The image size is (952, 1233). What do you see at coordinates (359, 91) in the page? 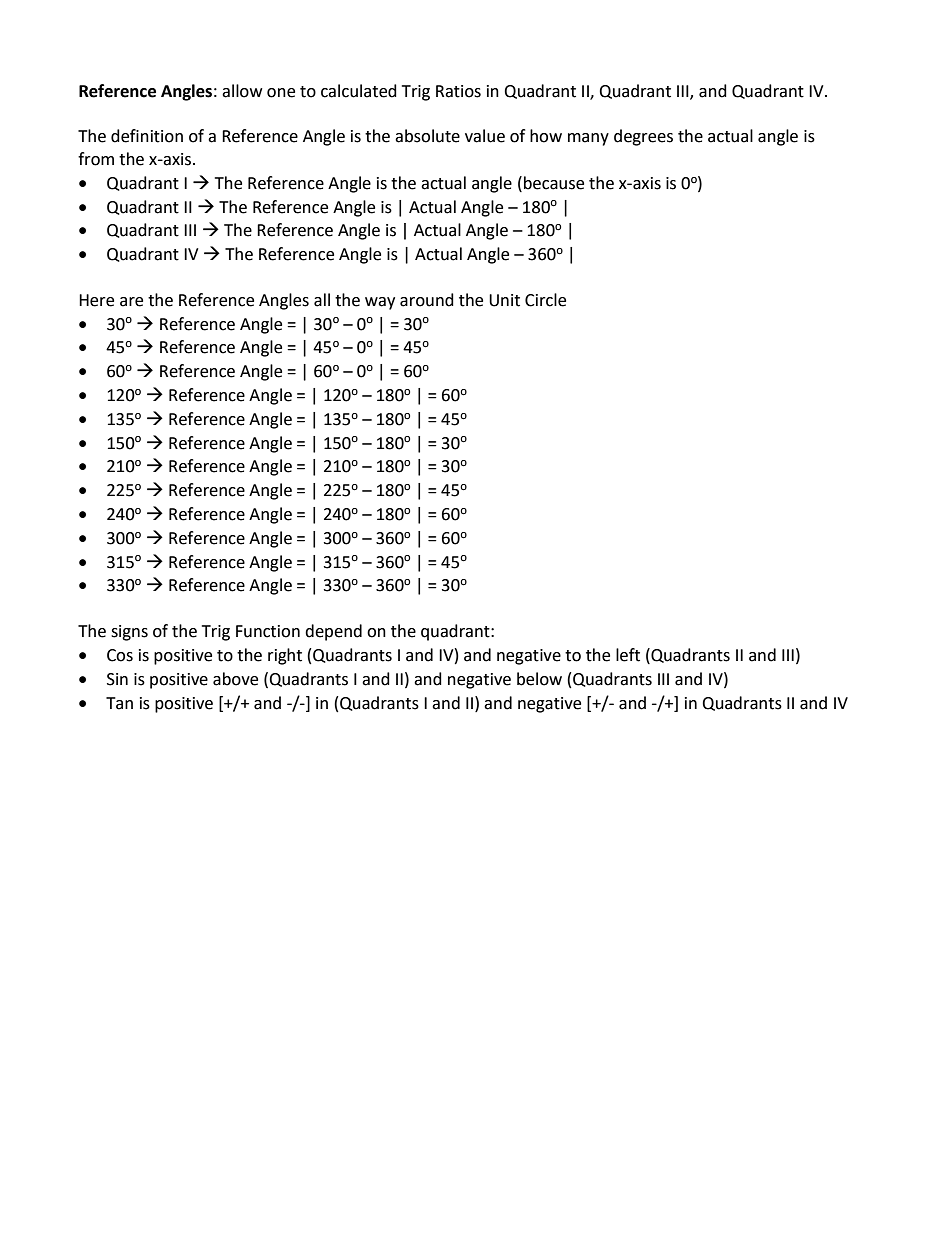
I see `calculated` at bounding box center [359, 91].
